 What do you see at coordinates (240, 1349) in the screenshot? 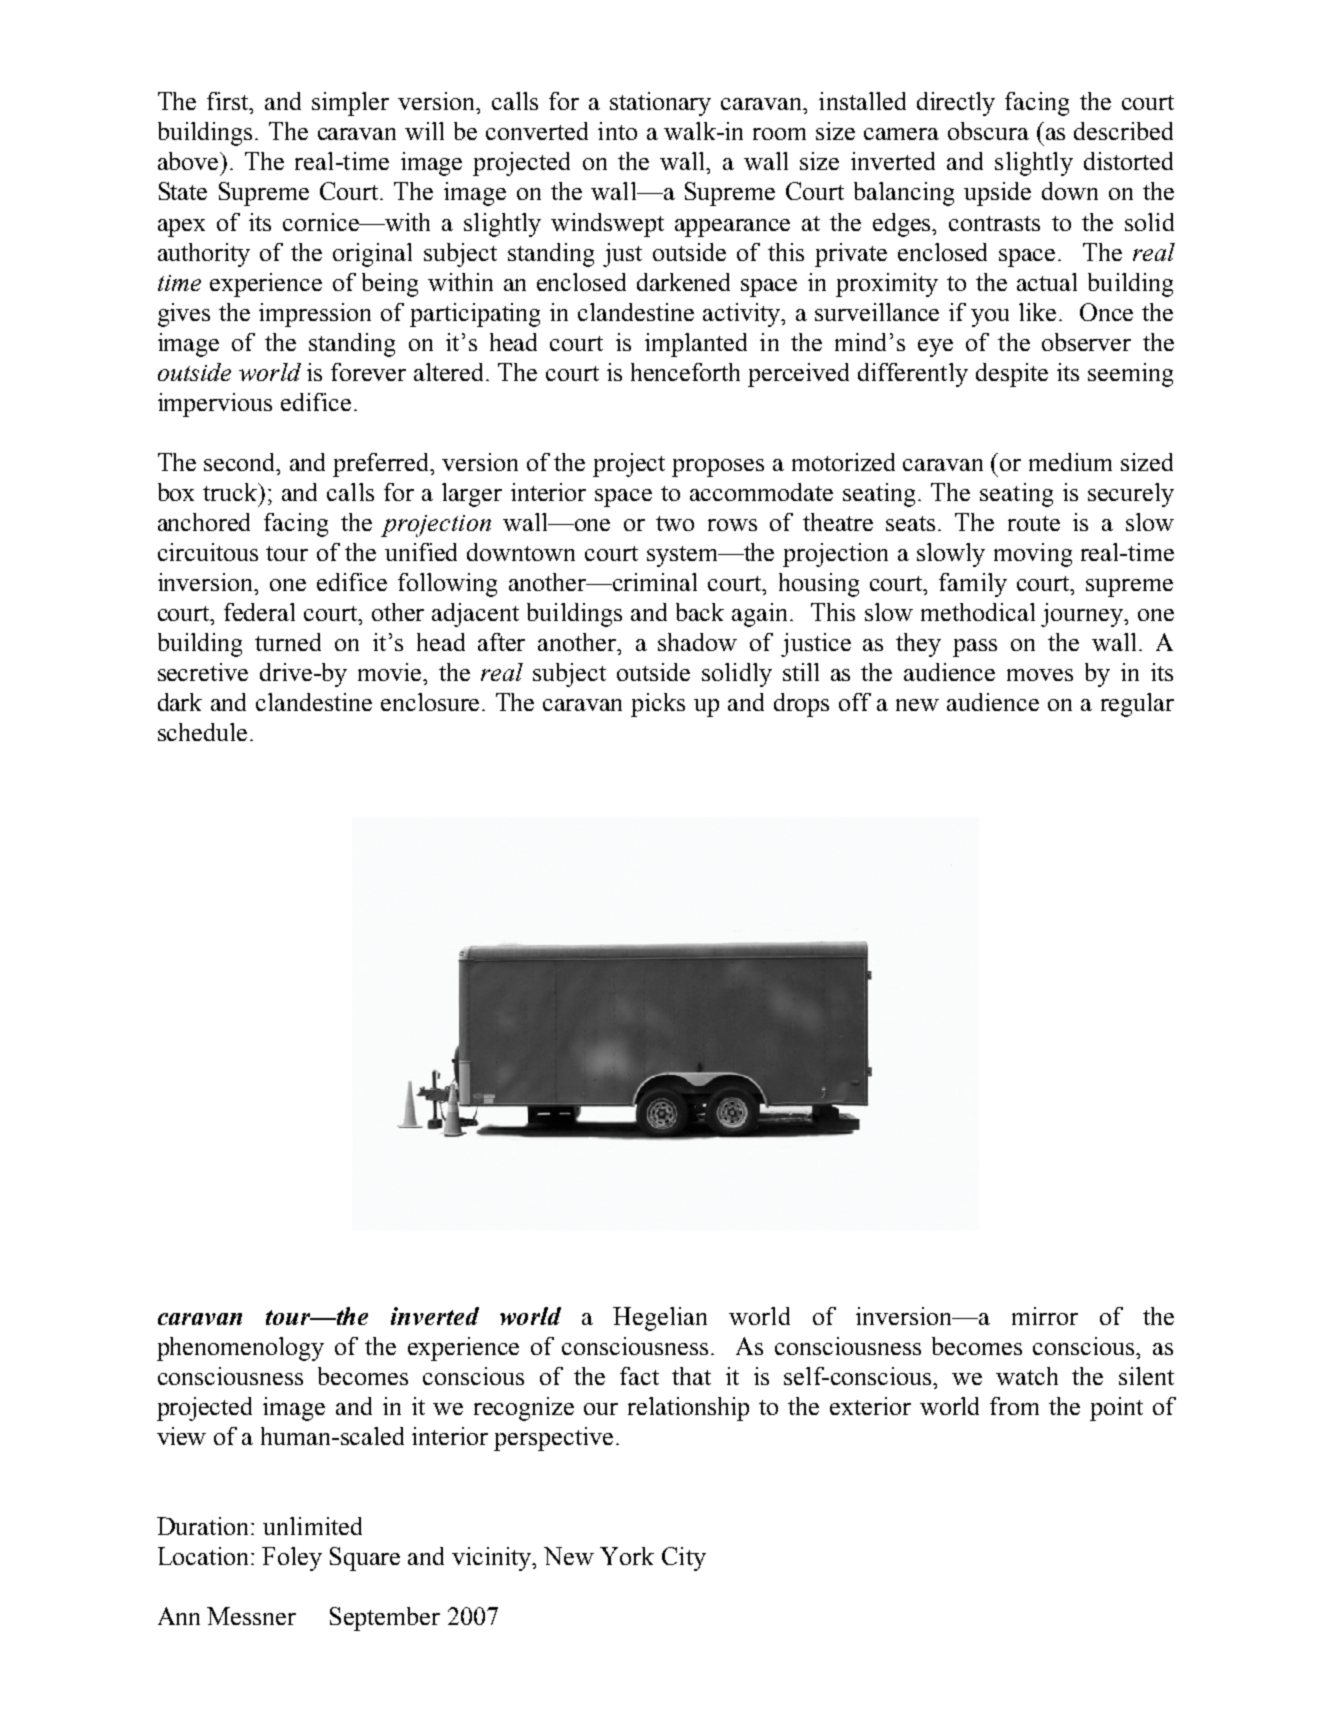
I see `phenomenology` at bounding box center [240, 1349].
